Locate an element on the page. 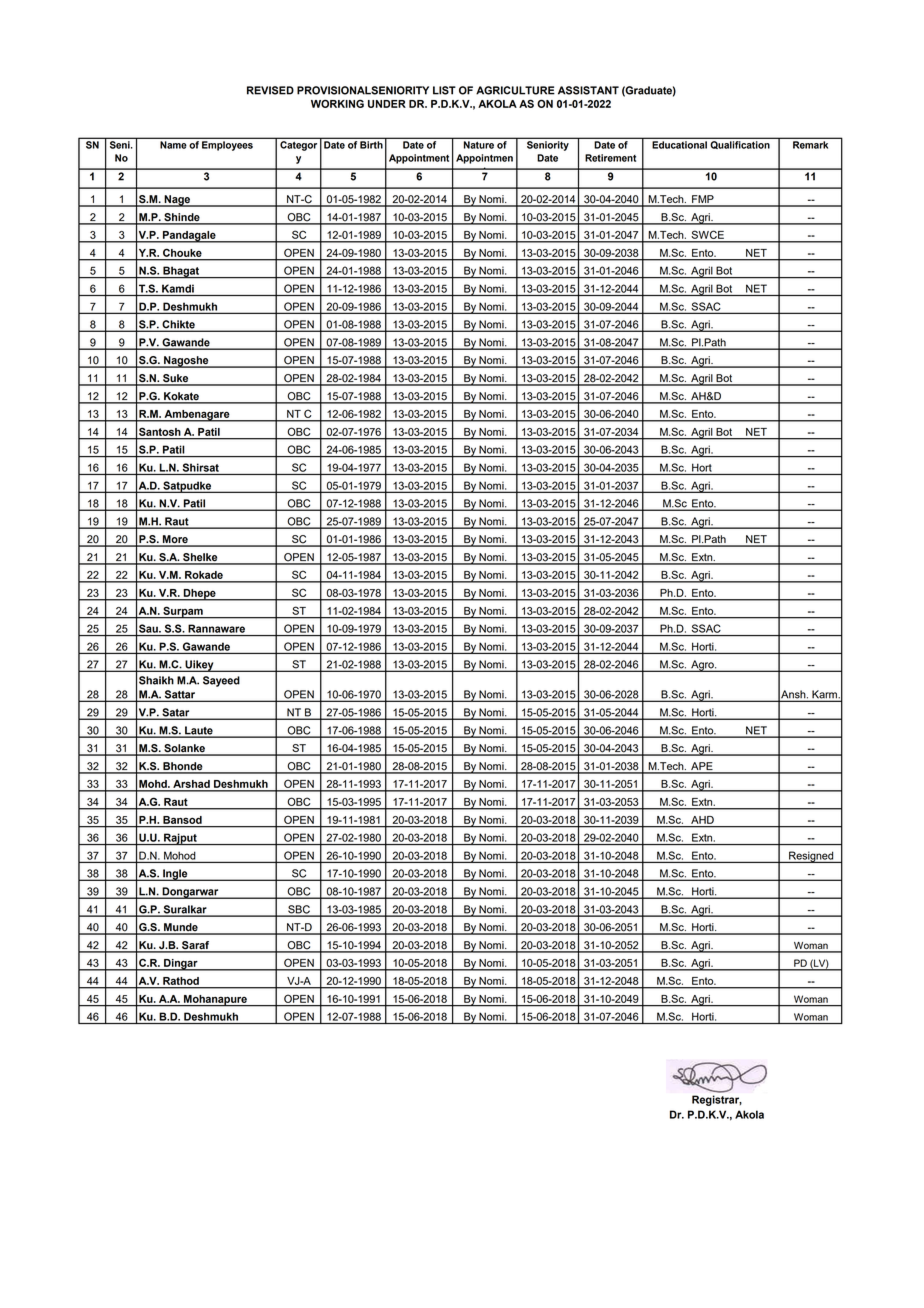 The width and height of the document is (924, 1308). SBC is located at coordinates (299, 910).
